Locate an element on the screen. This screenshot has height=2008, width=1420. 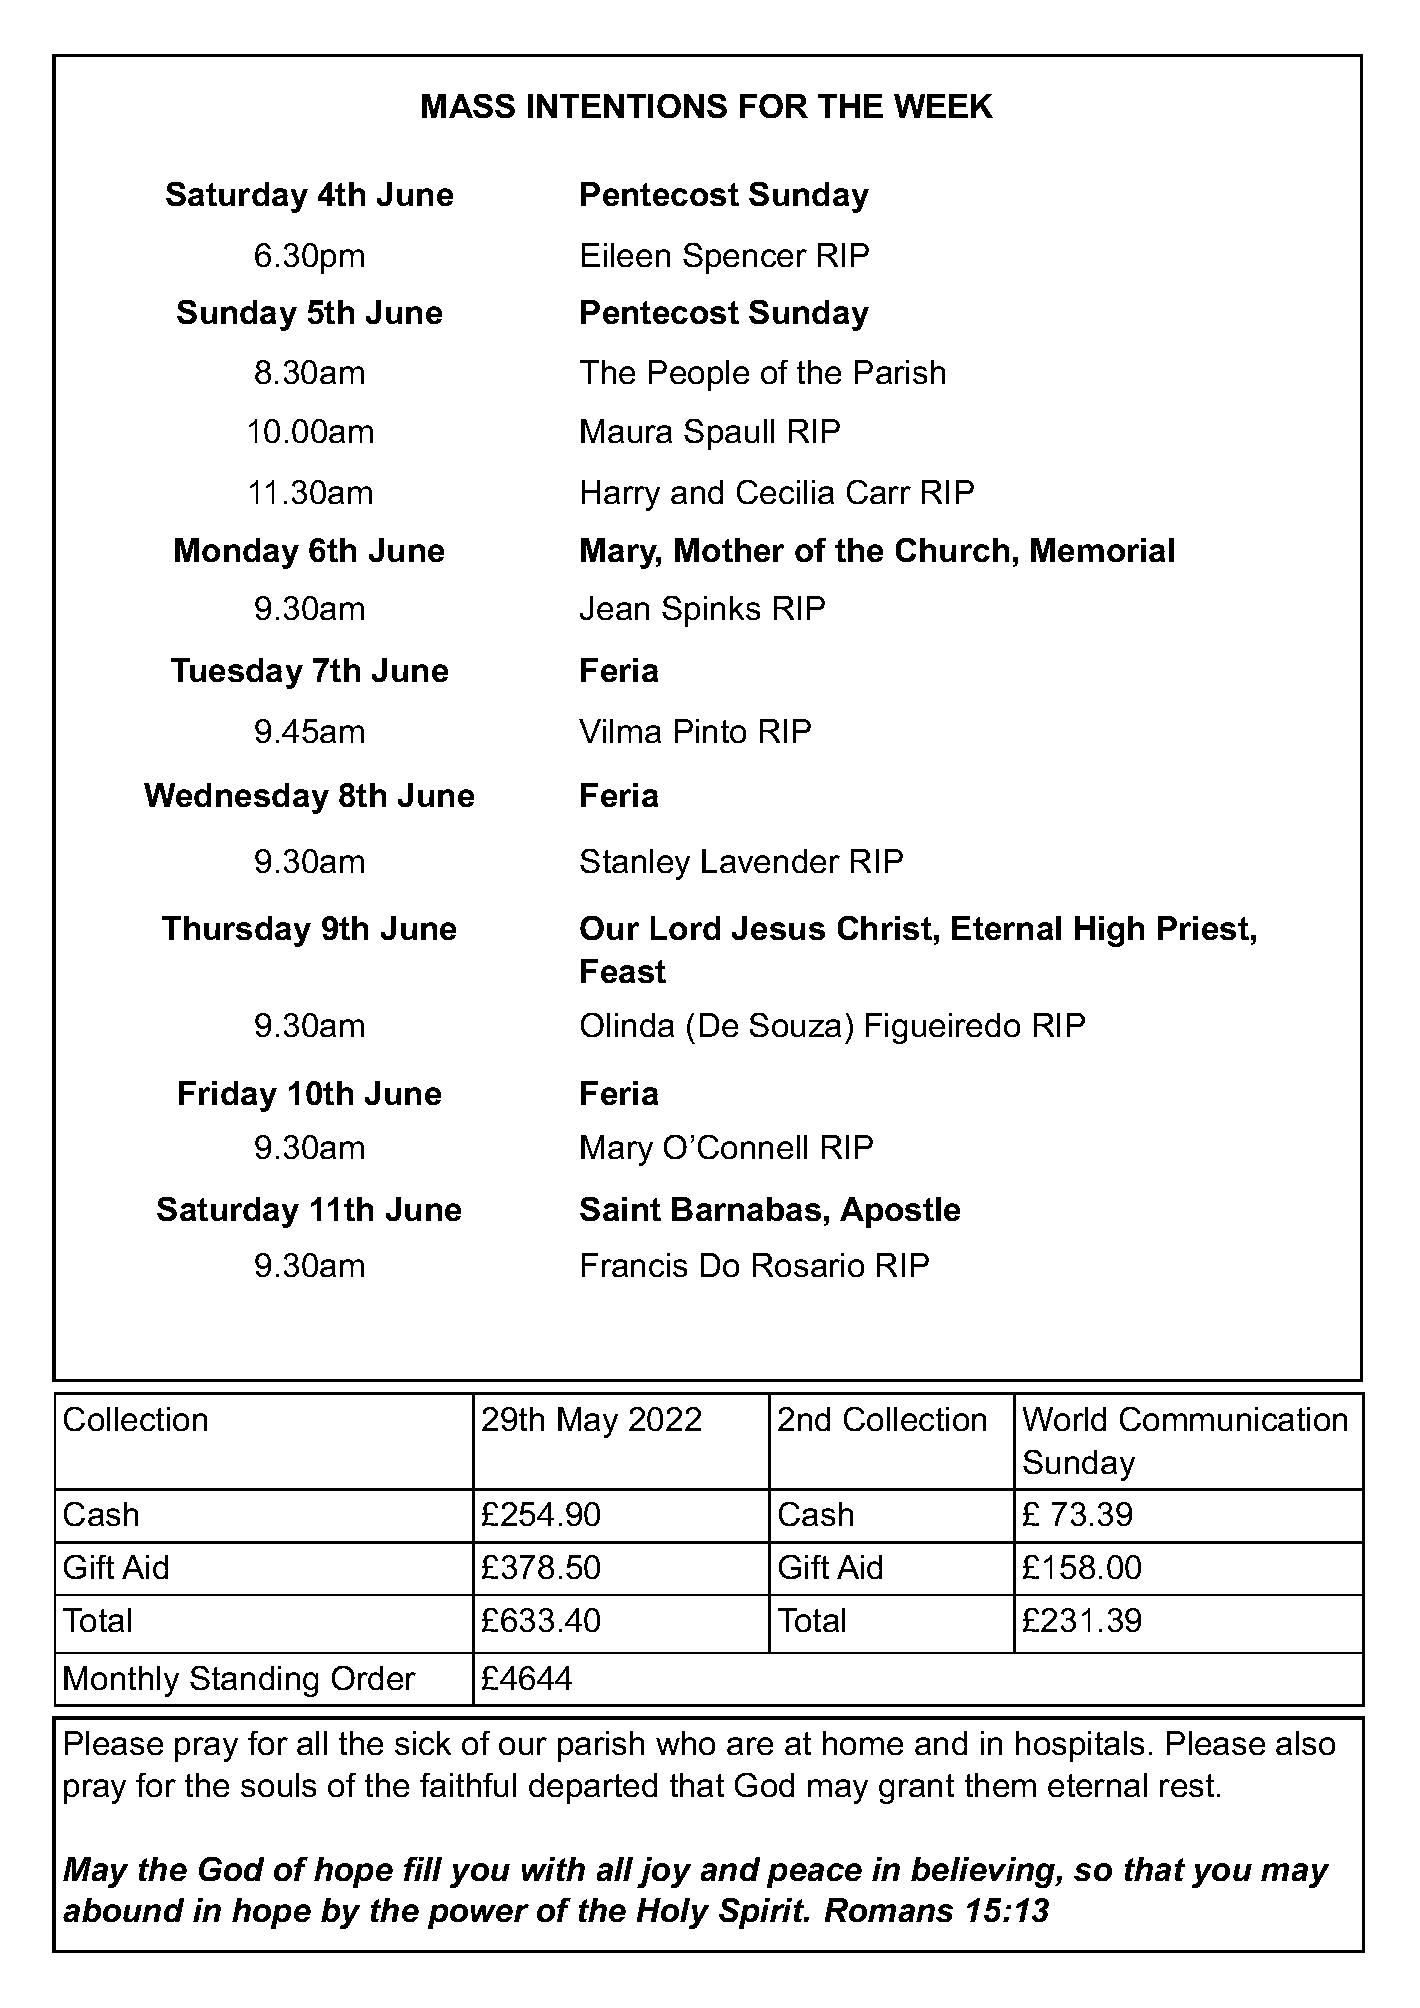
INTENTIONS is located at coordinates (627, 106).
